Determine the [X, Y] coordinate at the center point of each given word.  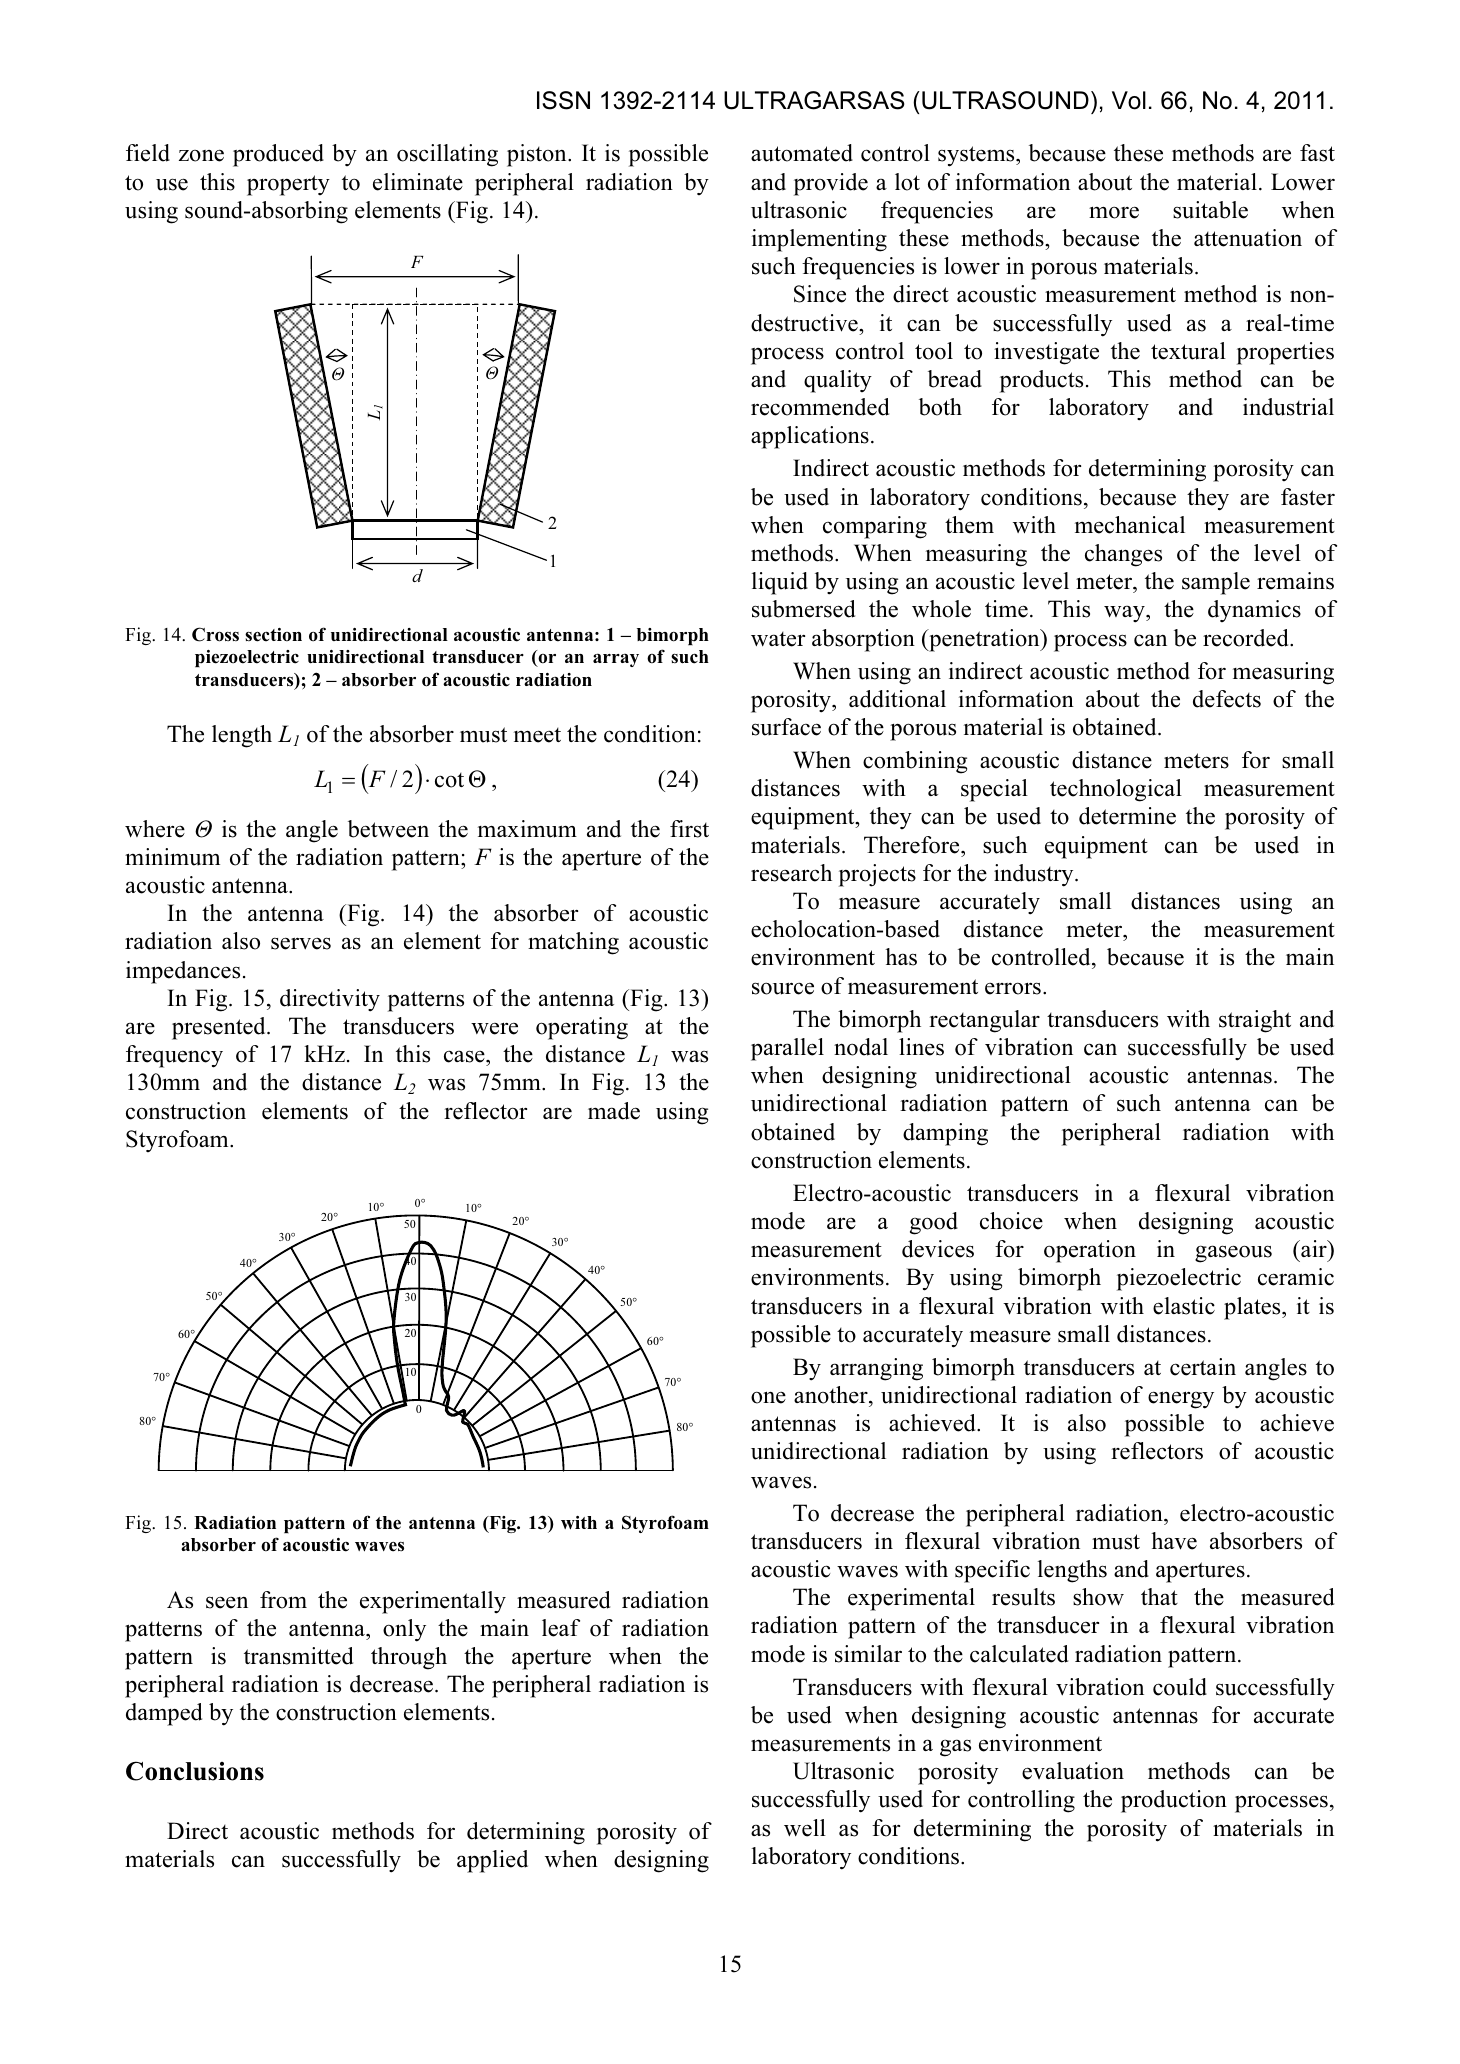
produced [278, 155]
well [805, 1828]
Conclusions [195, 1771]
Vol [1129, 100]
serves [301, 943]
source [783, 988]
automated [802, 153]
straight [1255, 1021]
